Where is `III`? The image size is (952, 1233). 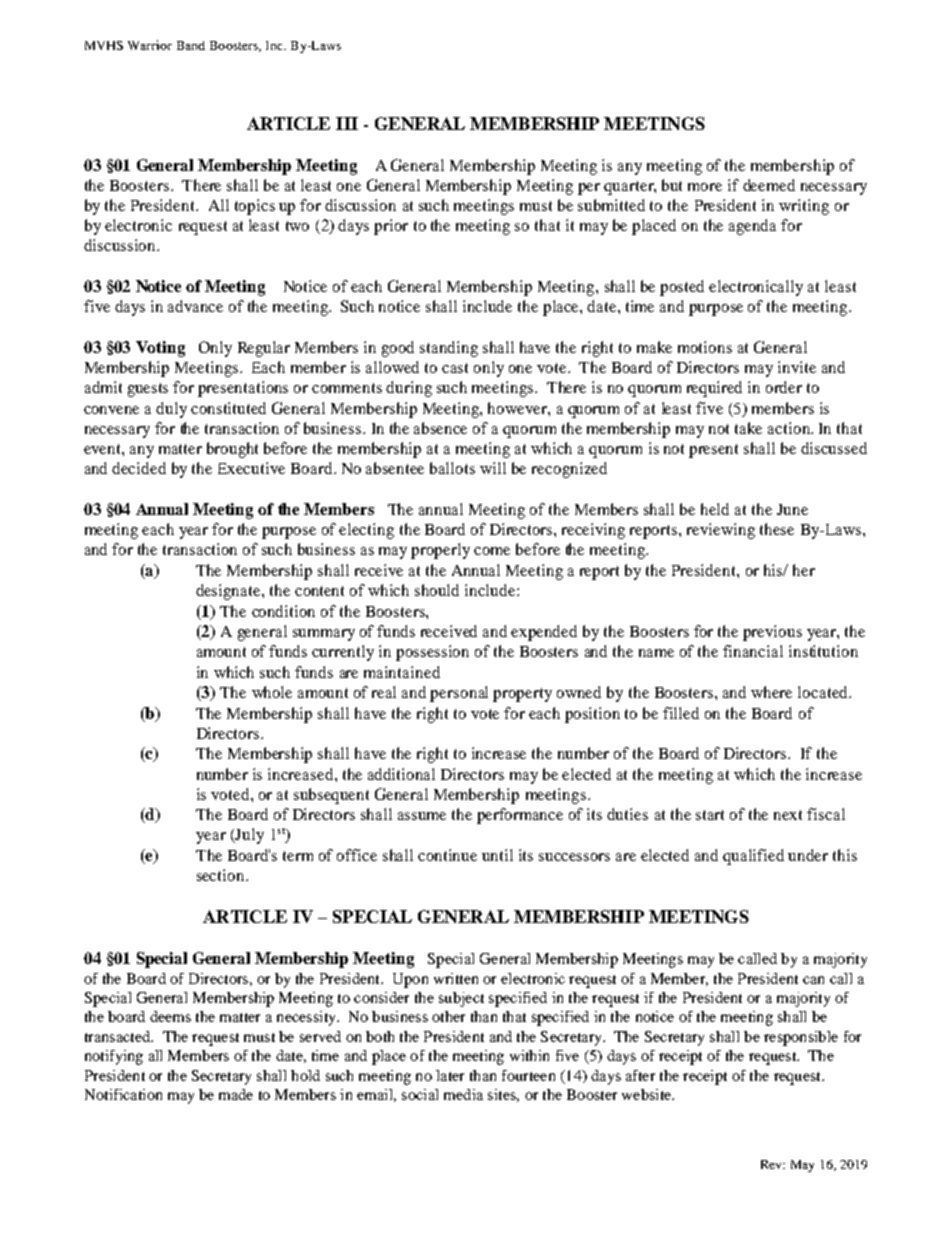 III is located at coordinates (347, 123).
